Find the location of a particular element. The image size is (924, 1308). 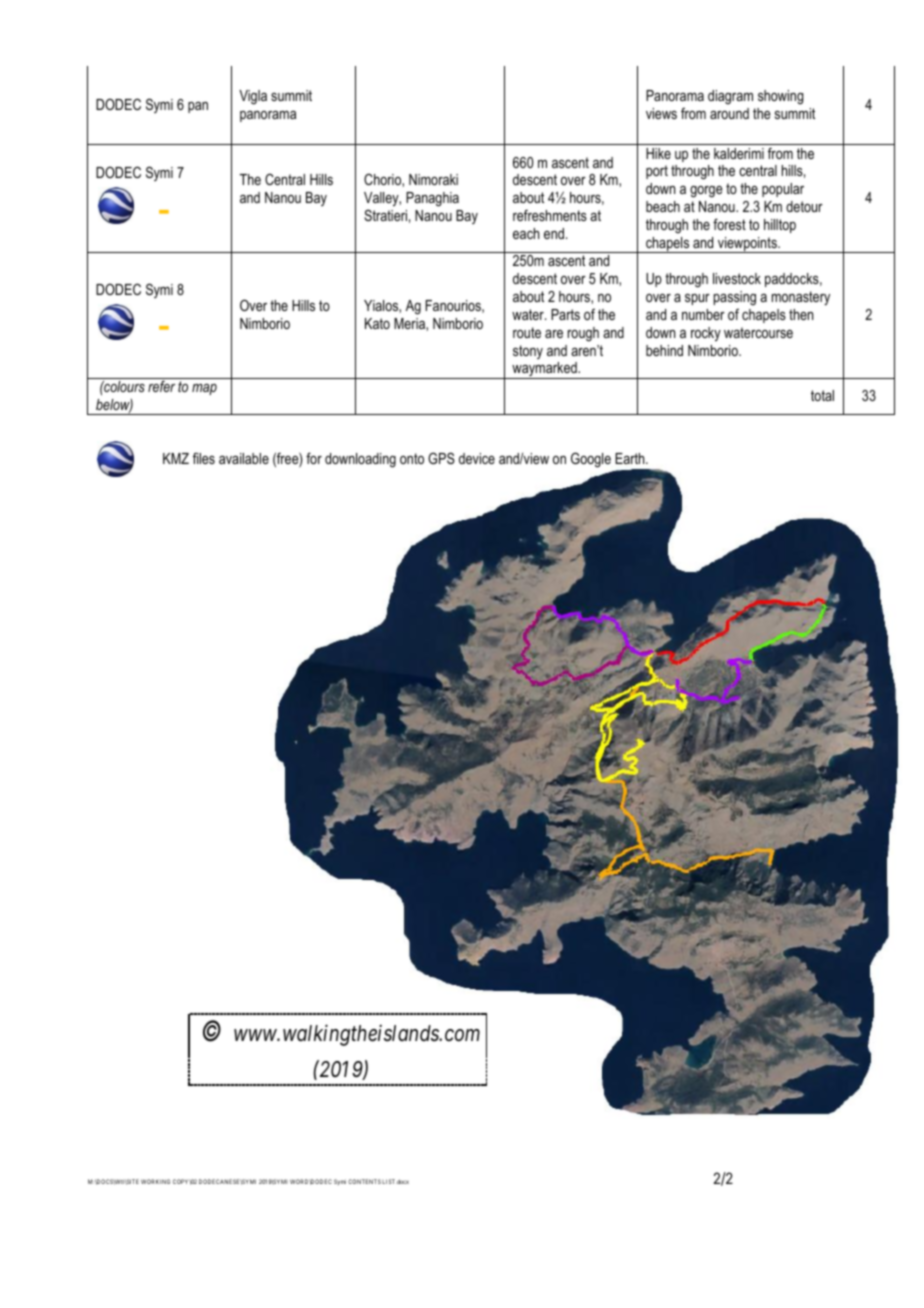

WORKING is located at coordinates (155, 1181).
